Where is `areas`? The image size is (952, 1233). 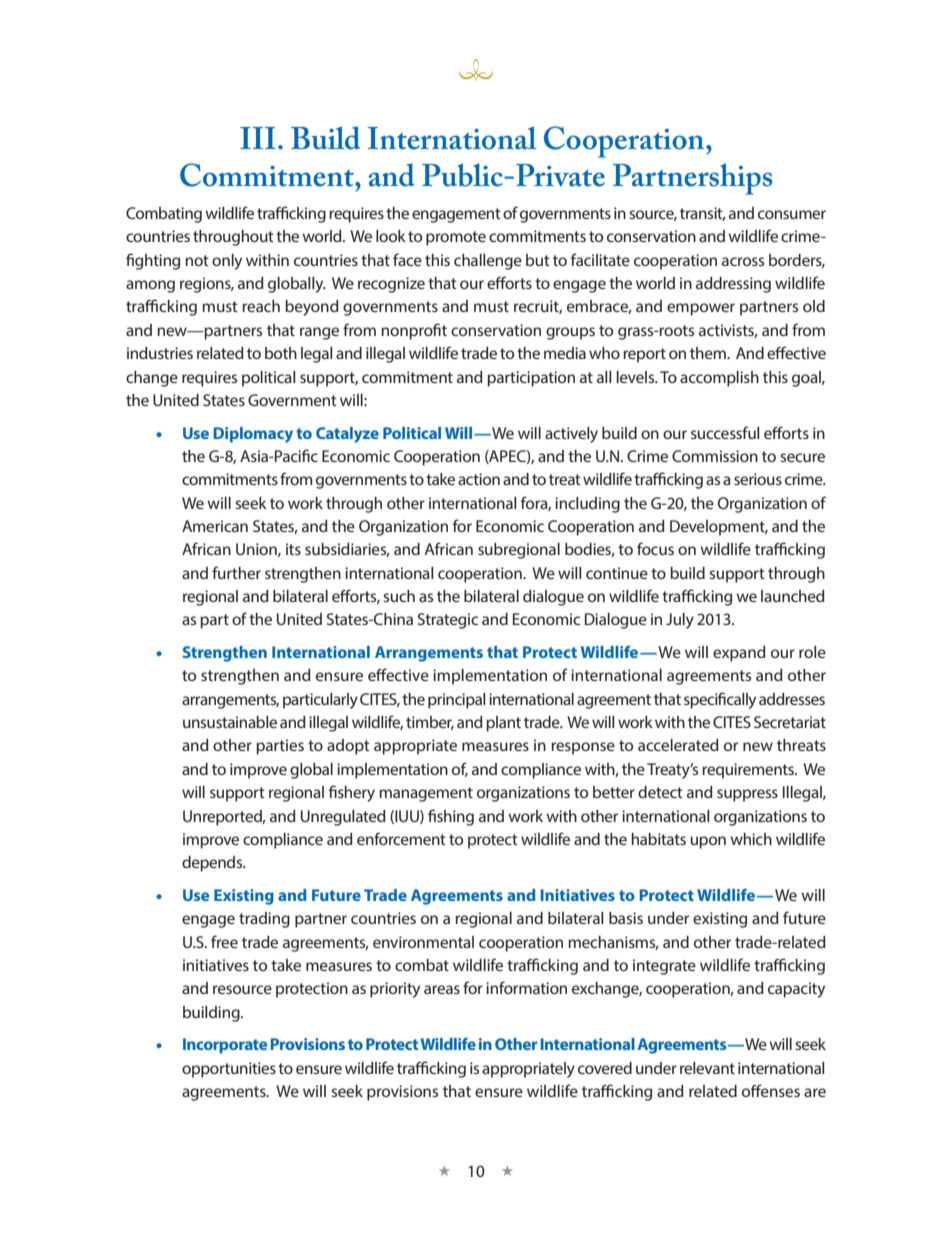 areas is located at coordinates (442, 989).
